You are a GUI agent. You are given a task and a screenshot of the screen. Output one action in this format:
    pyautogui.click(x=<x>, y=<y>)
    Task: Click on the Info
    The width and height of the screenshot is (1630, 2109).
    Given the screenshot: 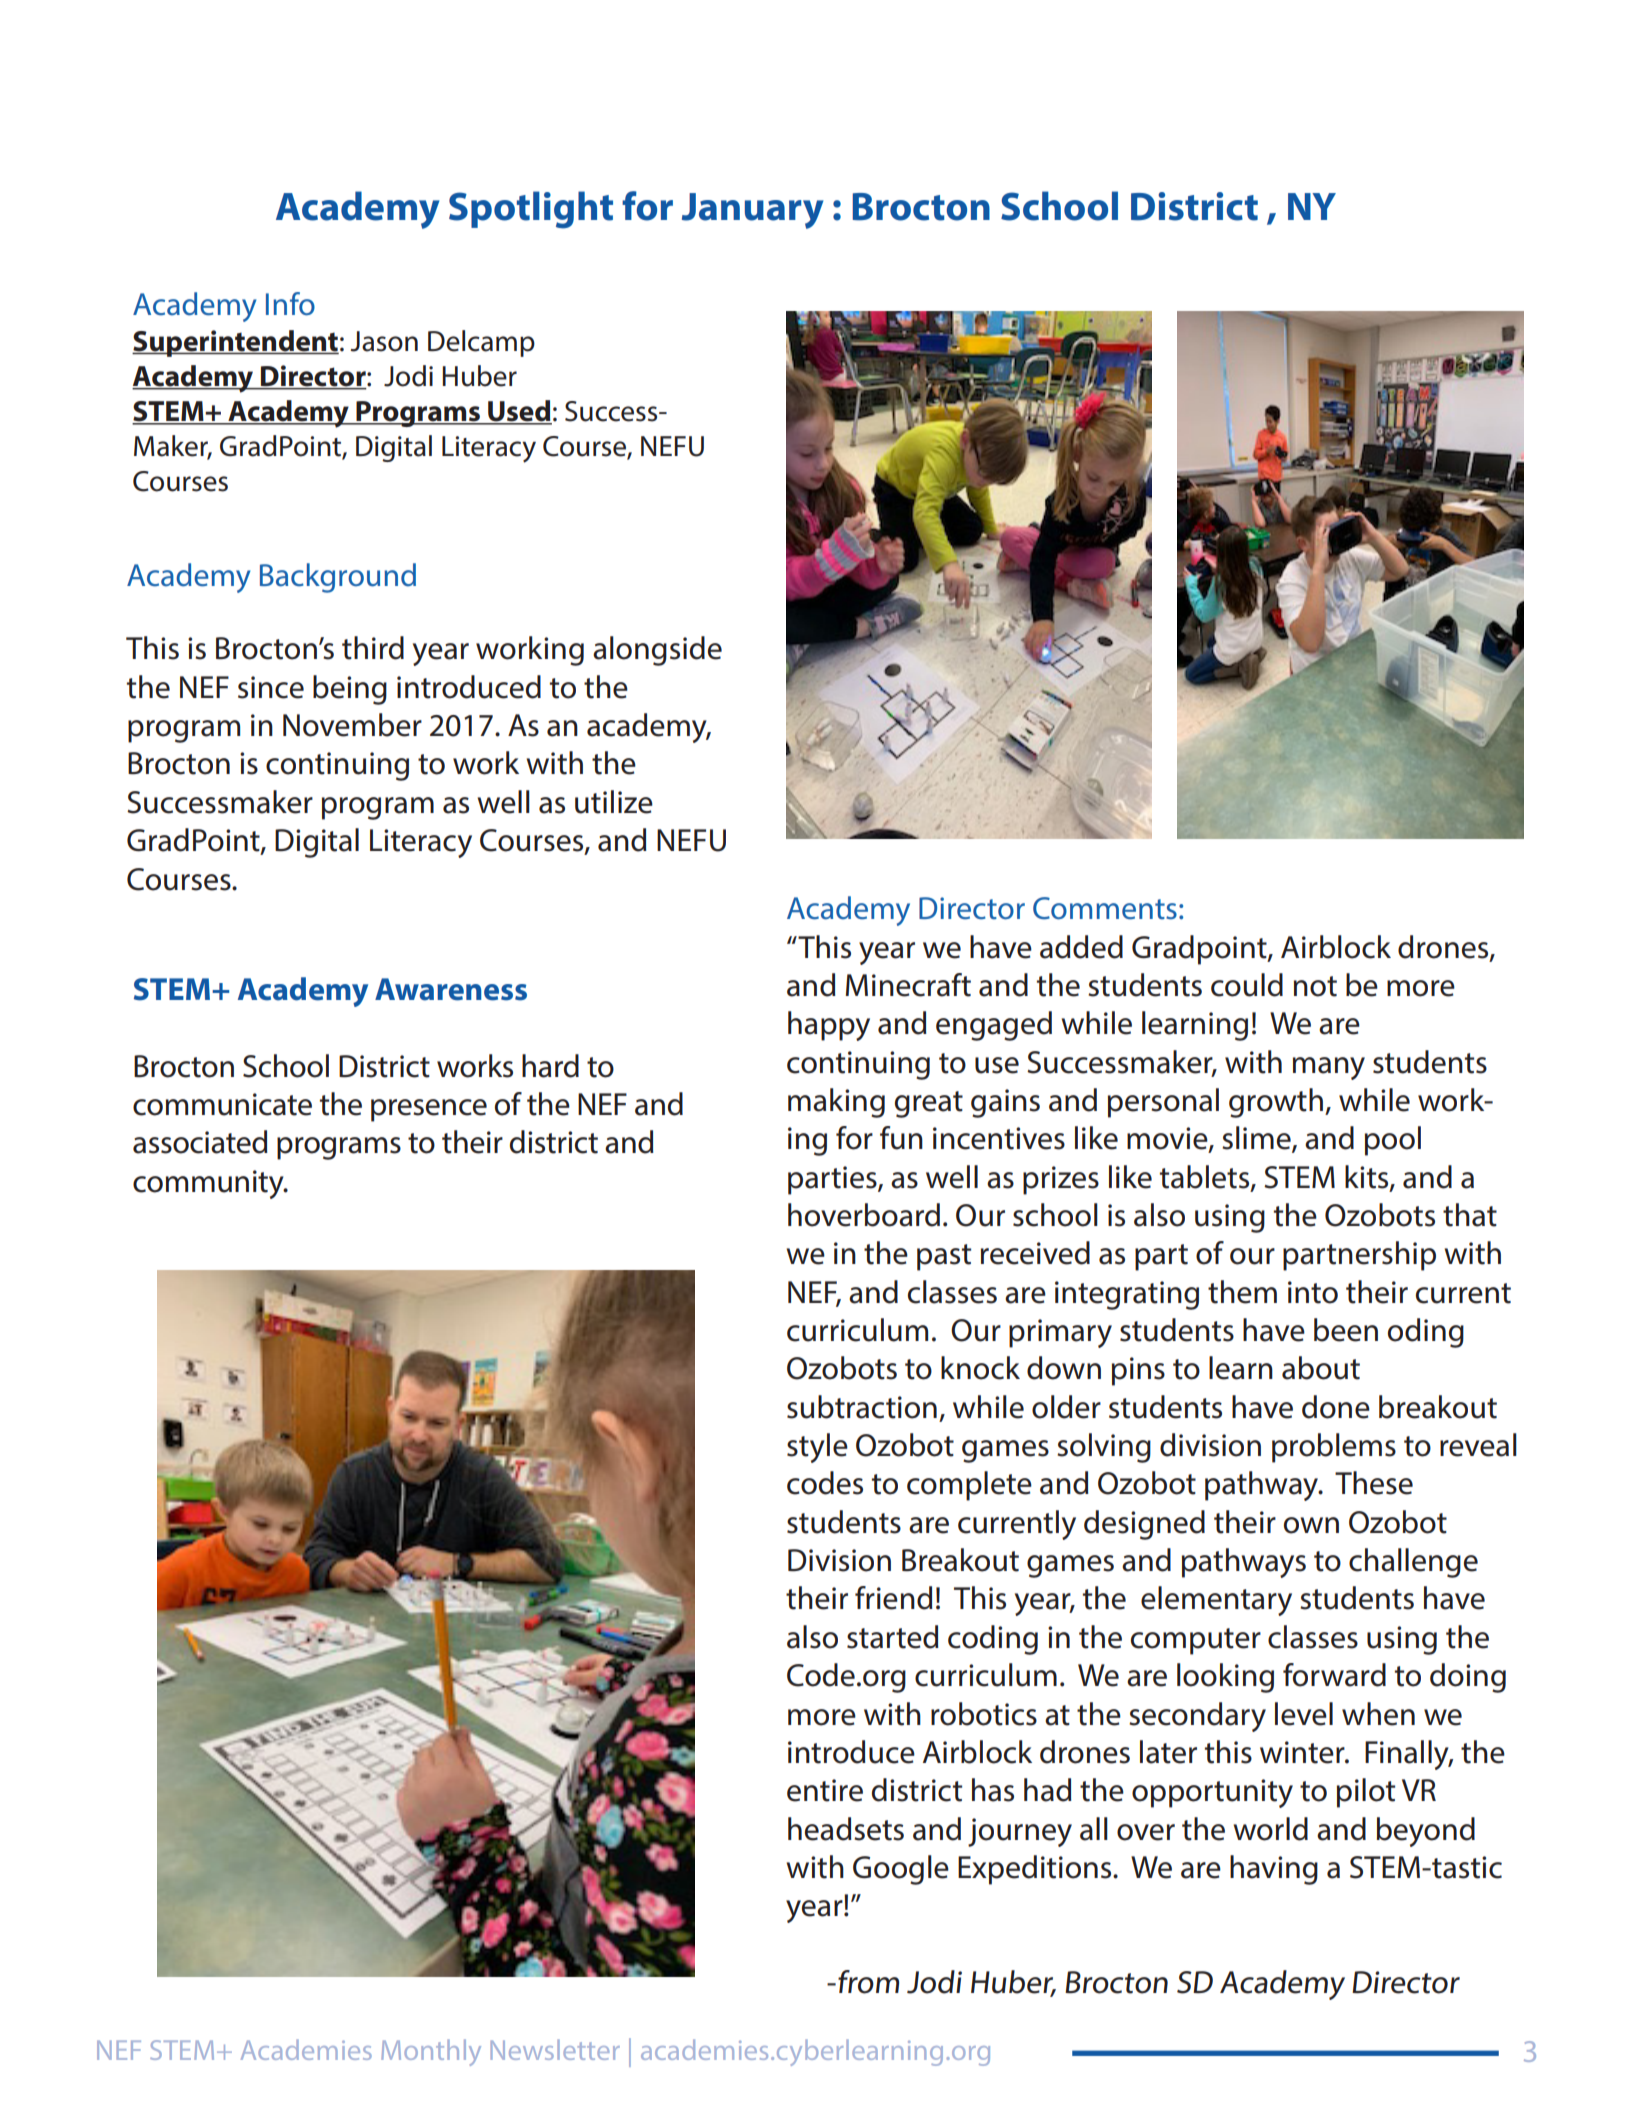 What is the action you would take?
    pyautogui.click(x=290, y=304)
